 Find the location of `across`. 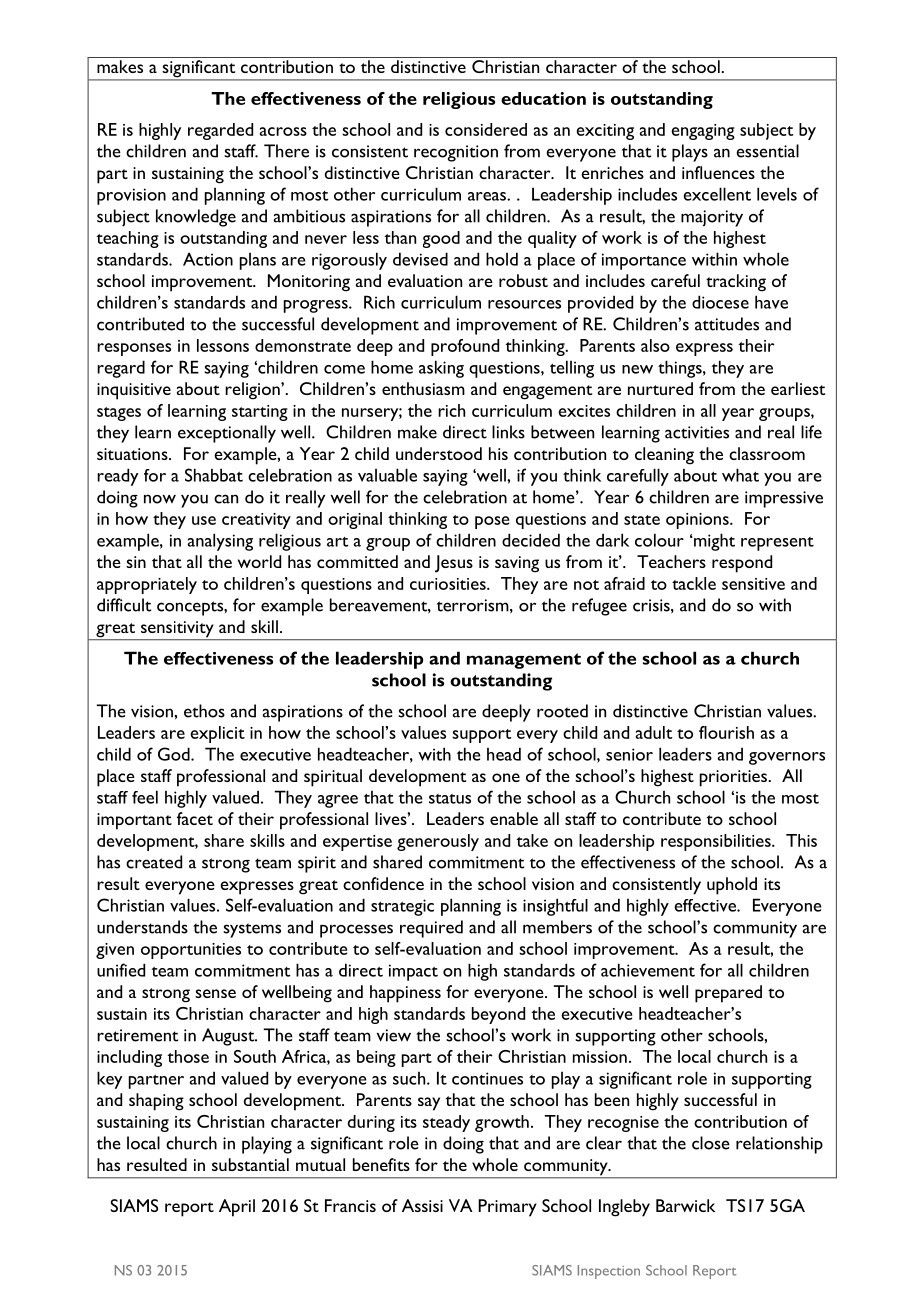

across is located at coordinates (283, 131).
